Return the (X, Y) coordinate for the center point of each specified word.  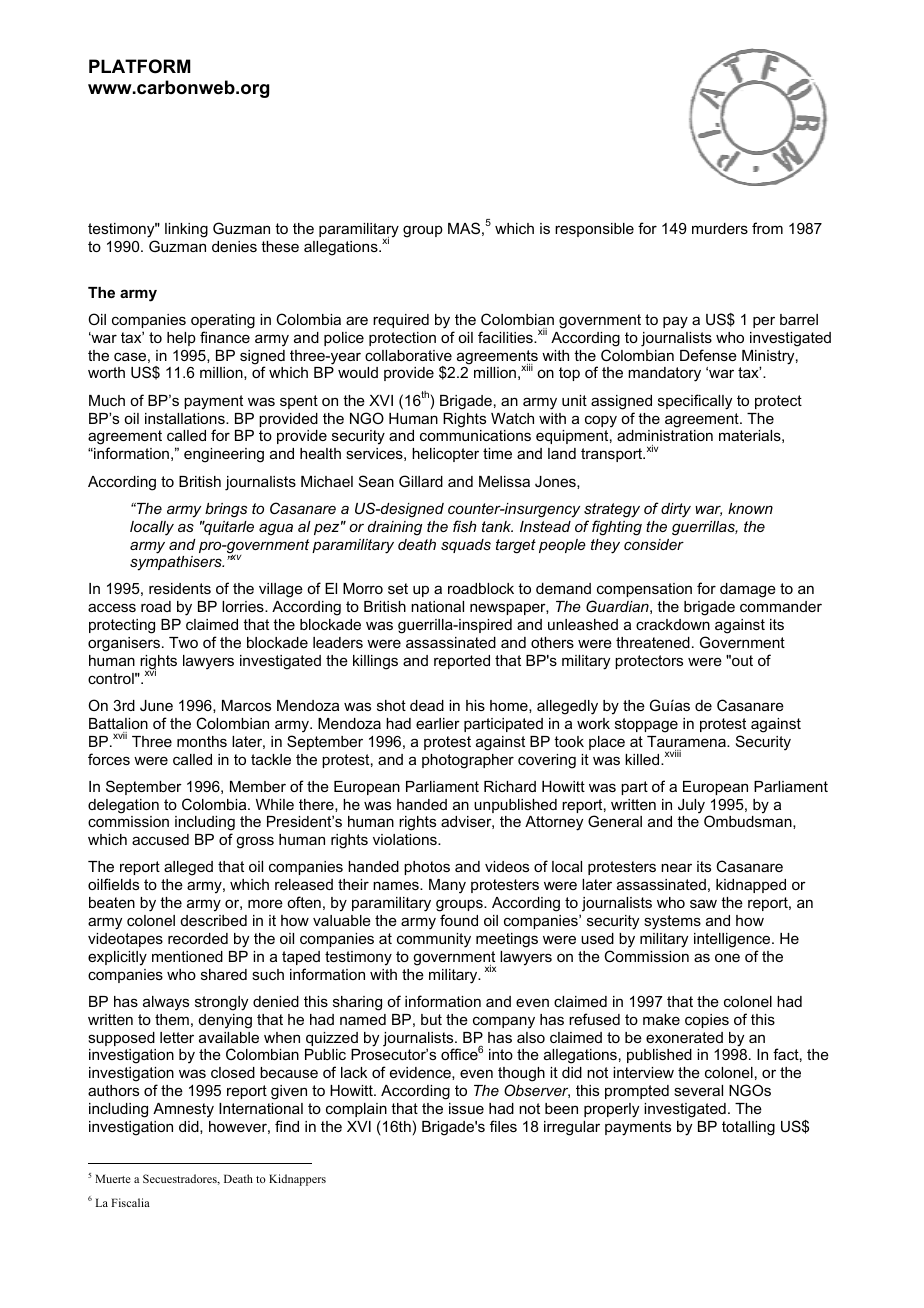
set (398, 588)
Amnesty (183, 1110)
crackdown (673, 624)
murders (720, 228)
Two (183, 642)
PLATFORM (140, 66)
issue (466, 1108)
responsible (594, 230)
